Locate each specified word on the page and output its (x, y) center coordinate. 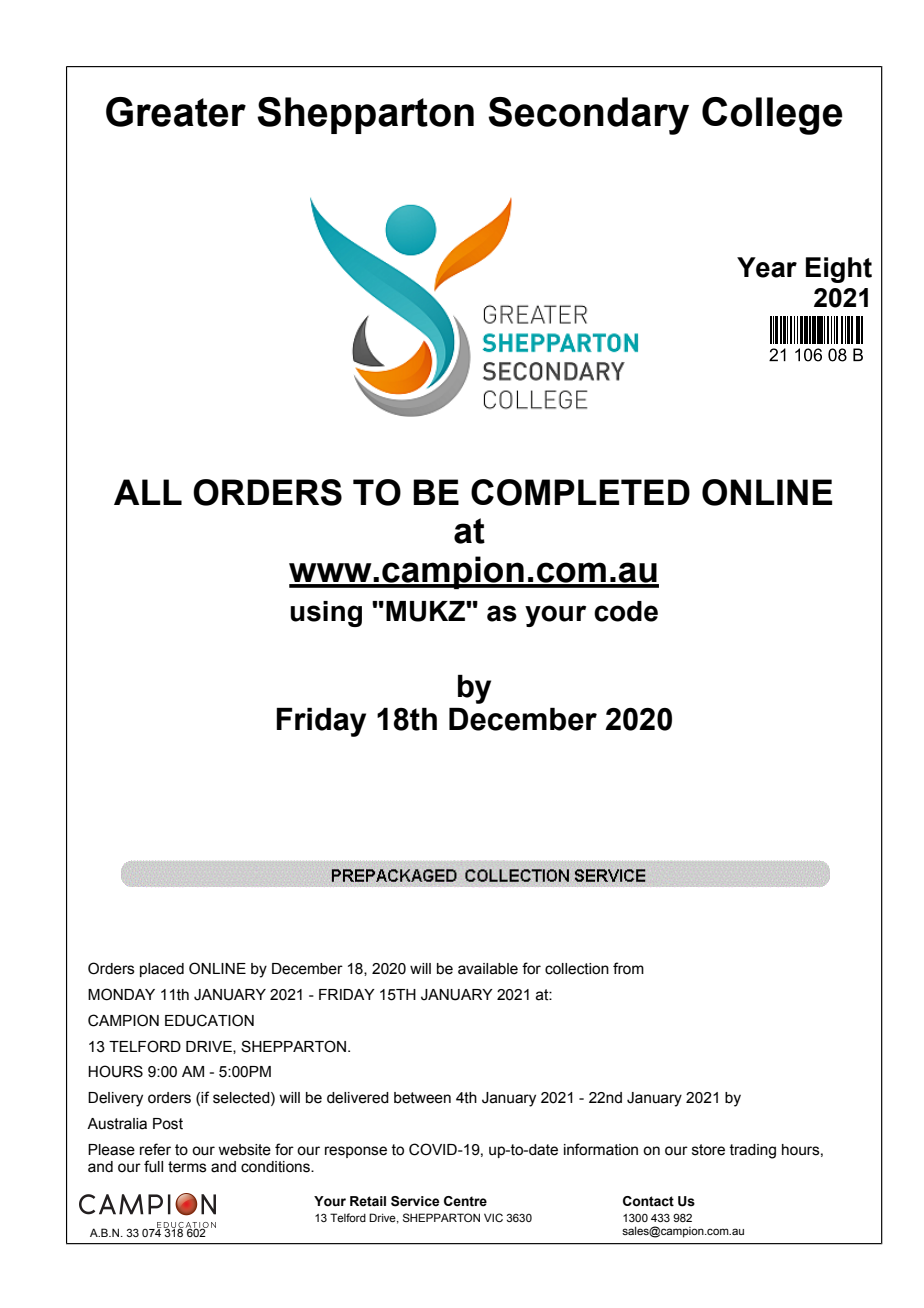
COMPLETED (580, 492)
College (772, 116)
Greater (176, 112)
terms (187, 1167)
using (326, 614)
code (626, 611)
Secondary (588, 116)
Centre (465, 1201)
